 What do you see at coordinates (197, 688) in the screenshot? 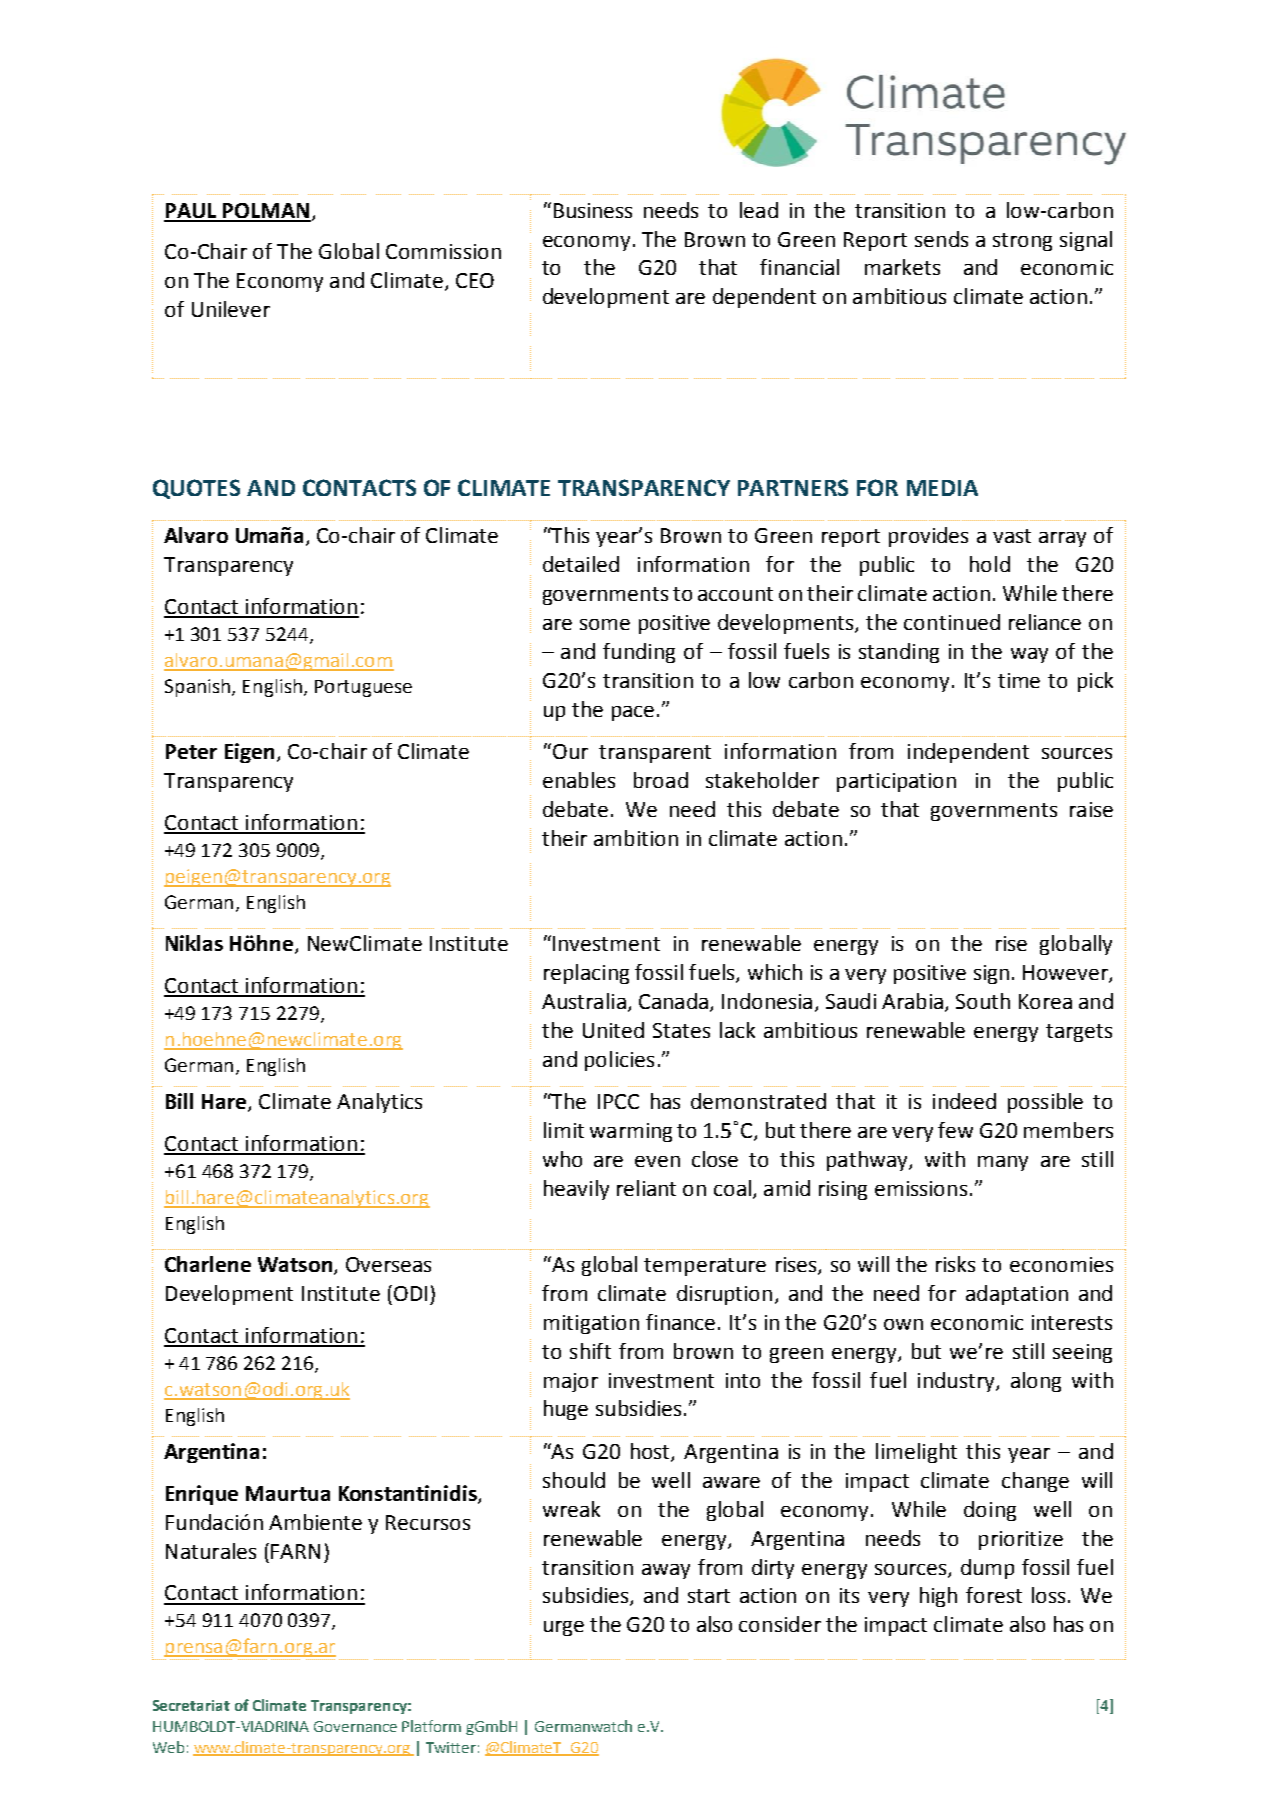
I see `Spanish` at bounding box center [197, 688].
